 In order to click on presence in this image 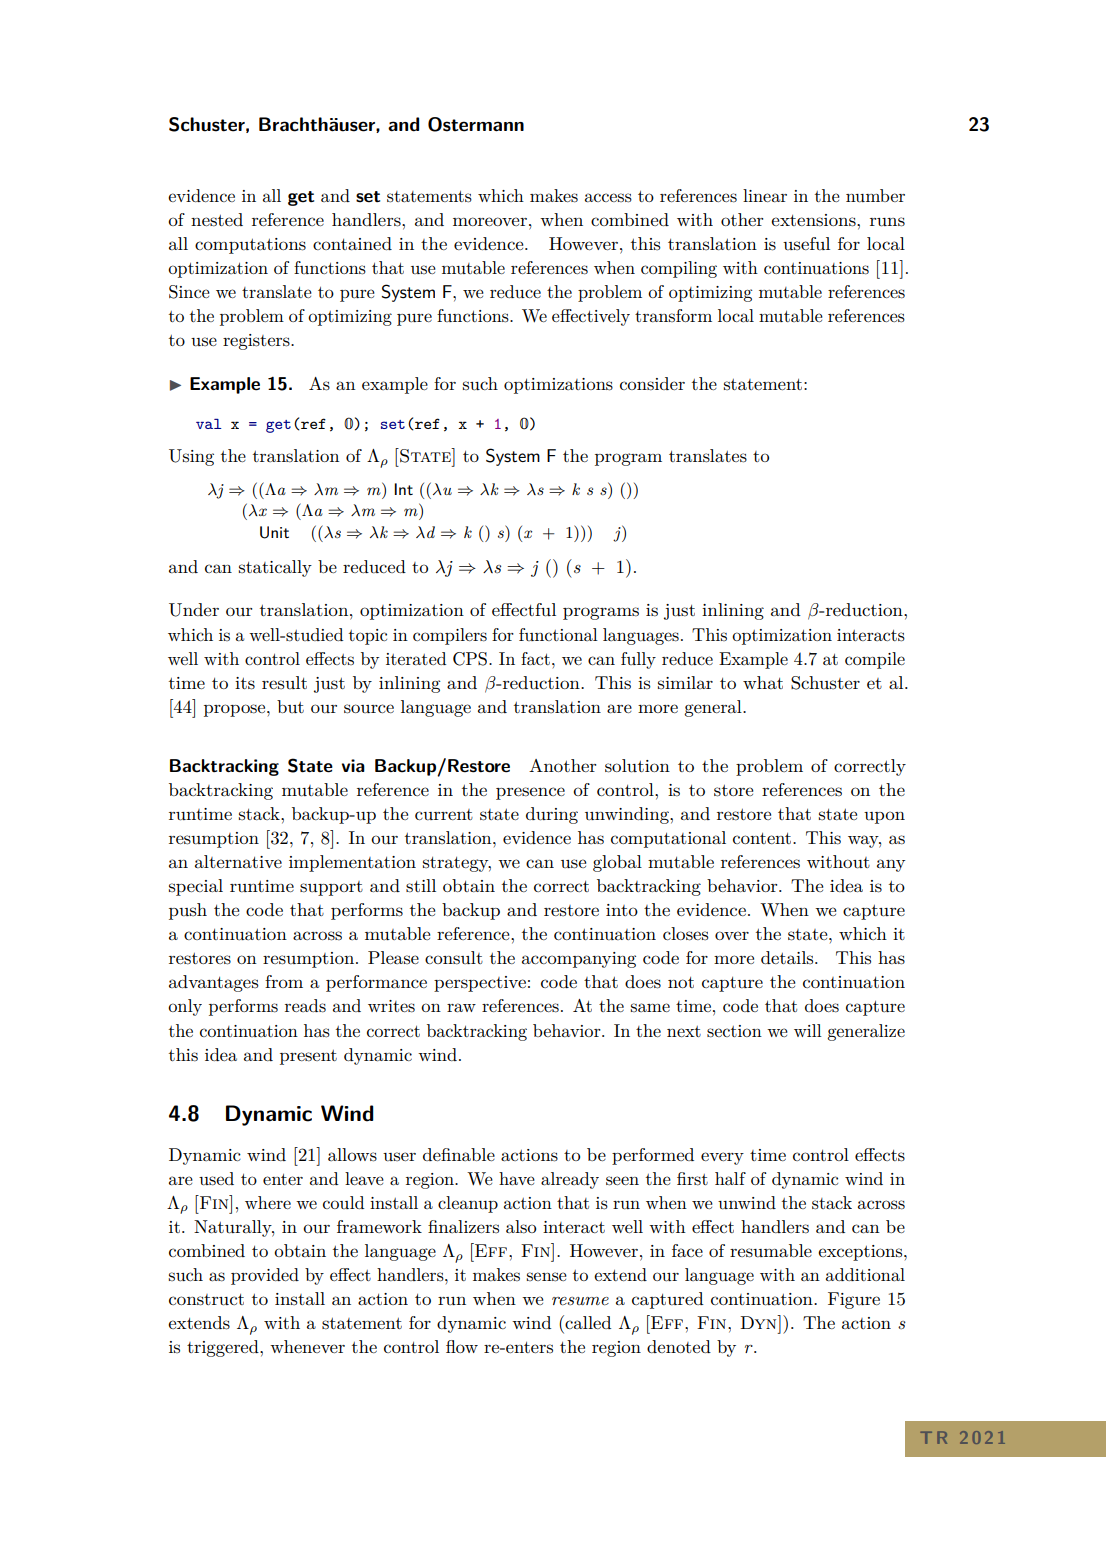, I will do `click(530, 793)`.
